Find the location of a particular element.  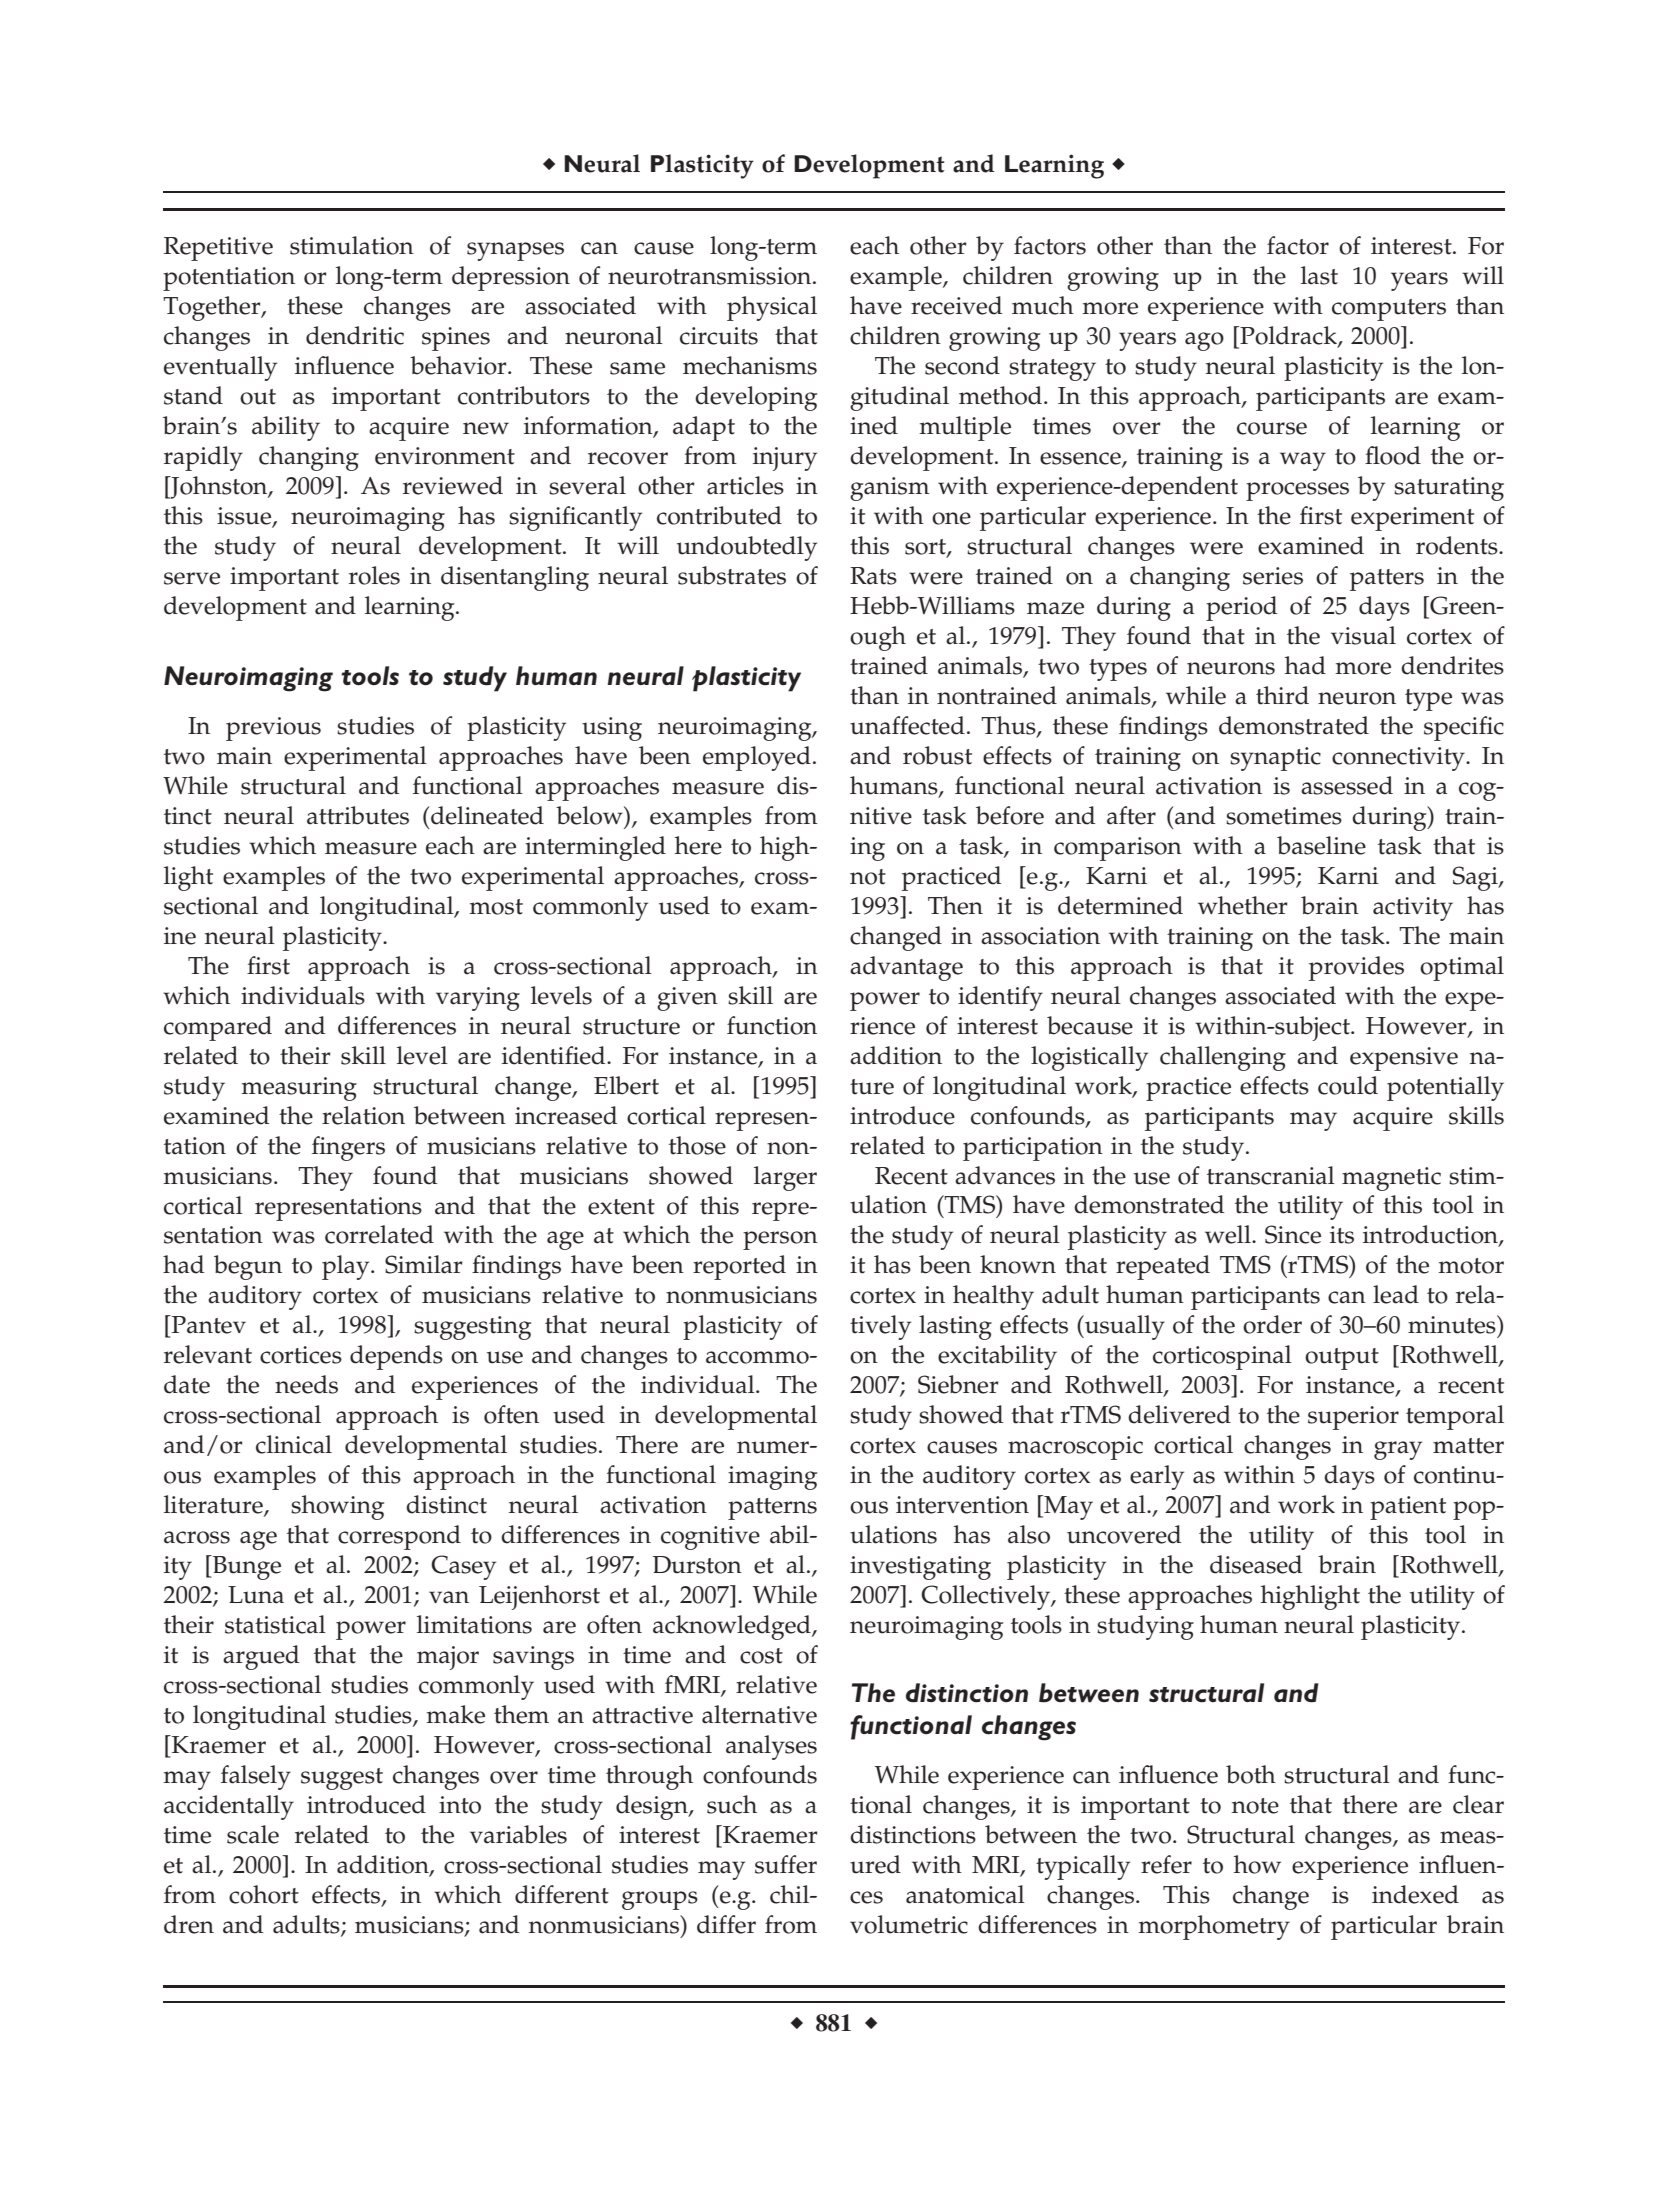

physical is located at coordinates (772, 308).
